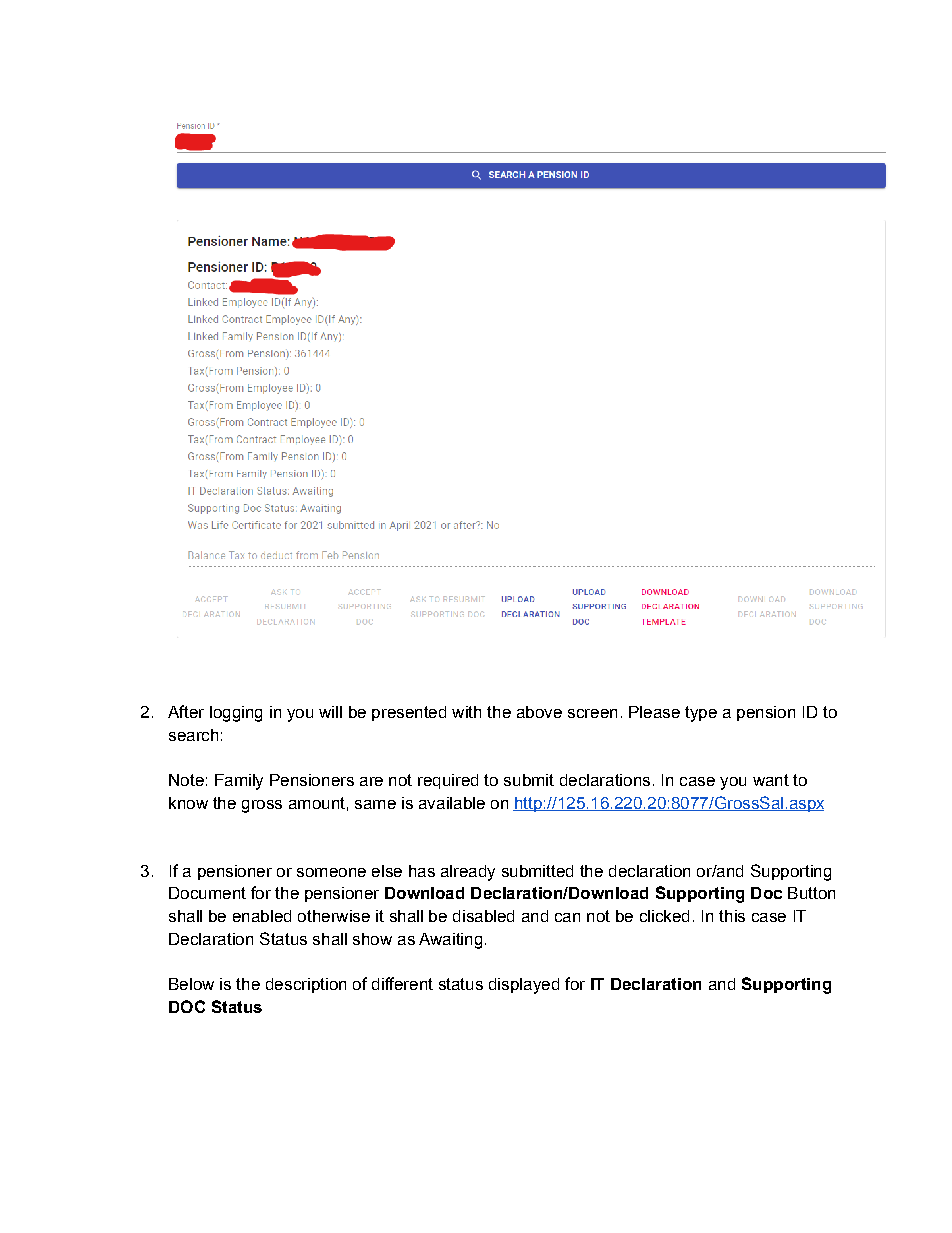 The height and width of the screenshot is (1233, 952). I want to click on displayed, so click(524, 986).
